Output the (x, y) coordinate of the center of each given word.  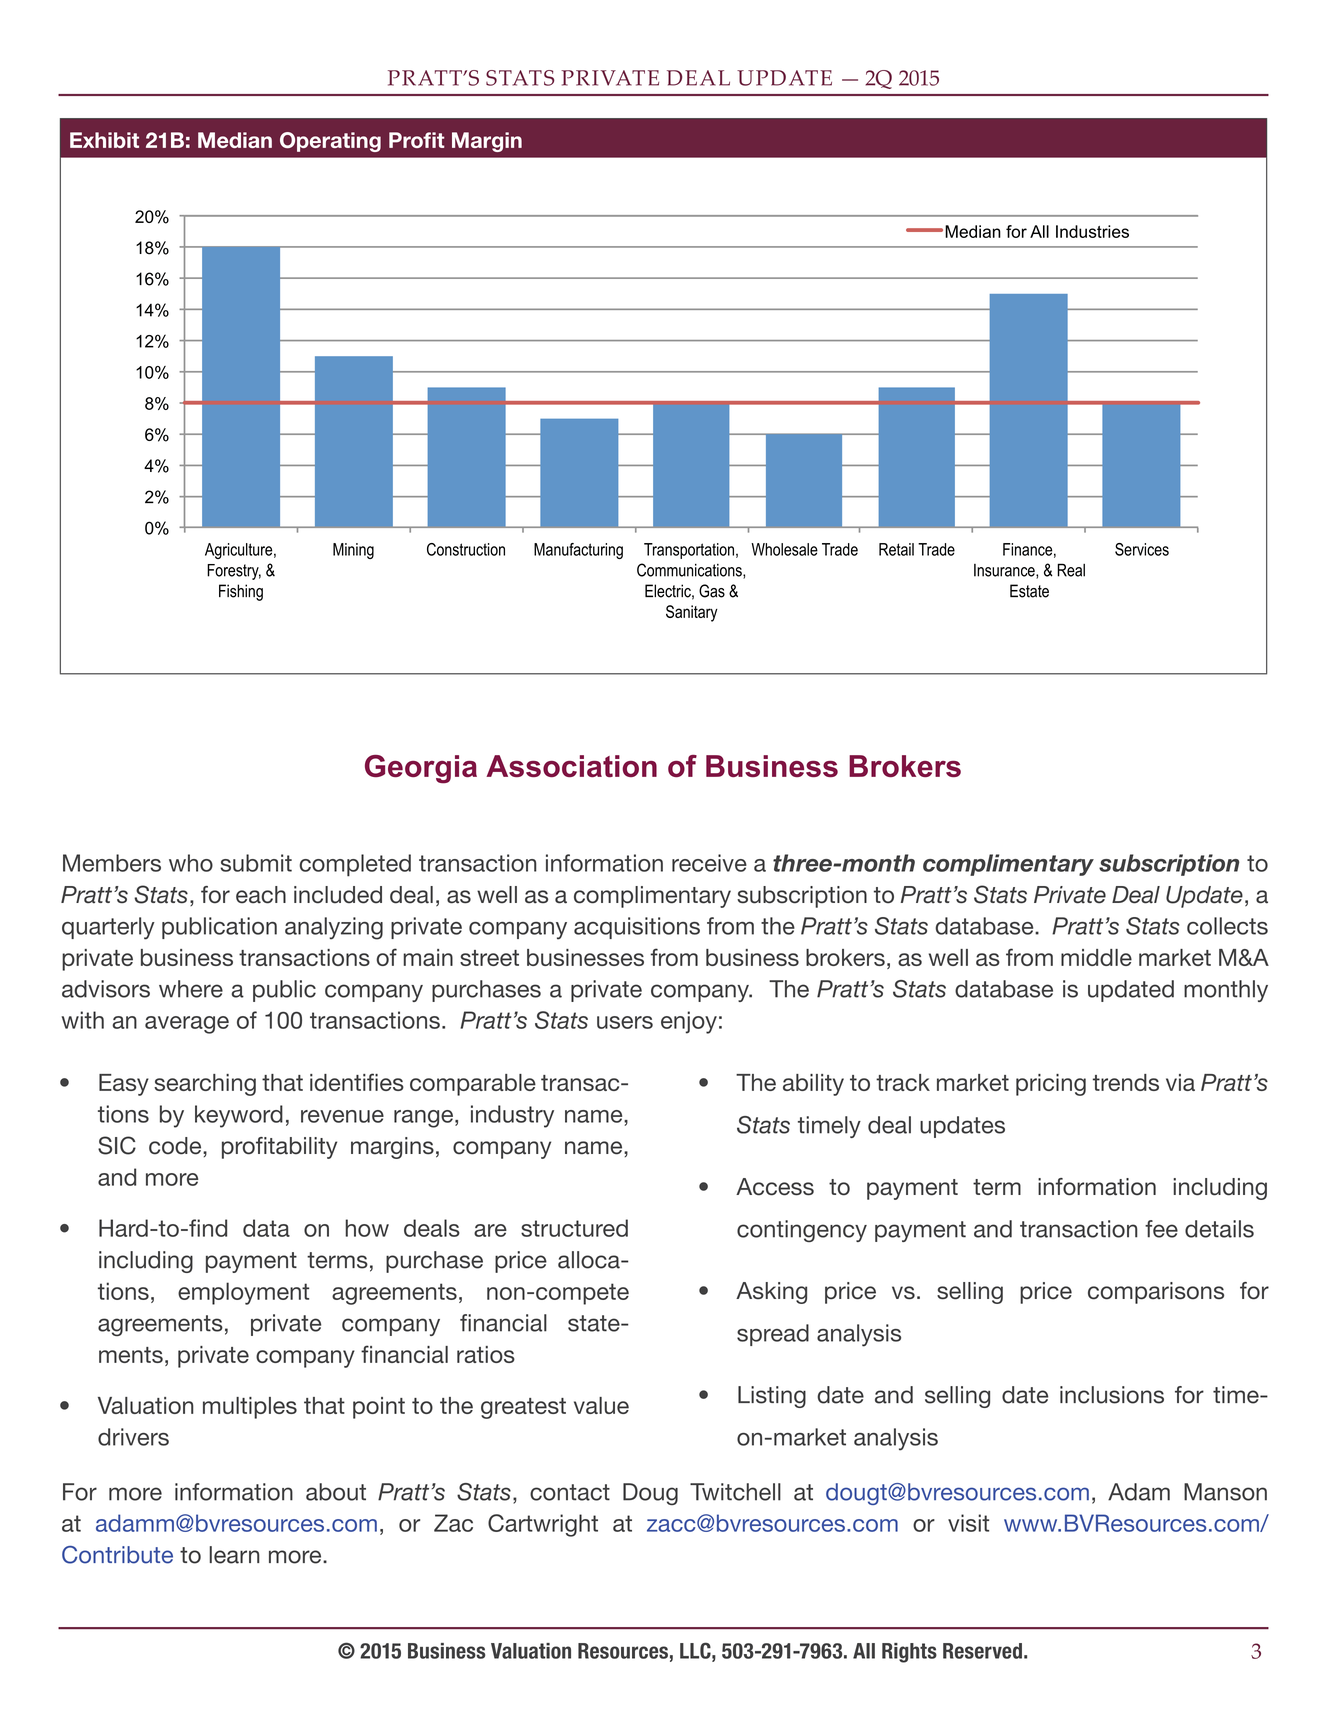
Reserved (982, 1651)
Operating (330, 142)
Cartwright (543, 1525)
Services (1142, 549)
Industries (1092, 231)
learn (234, 1555)
